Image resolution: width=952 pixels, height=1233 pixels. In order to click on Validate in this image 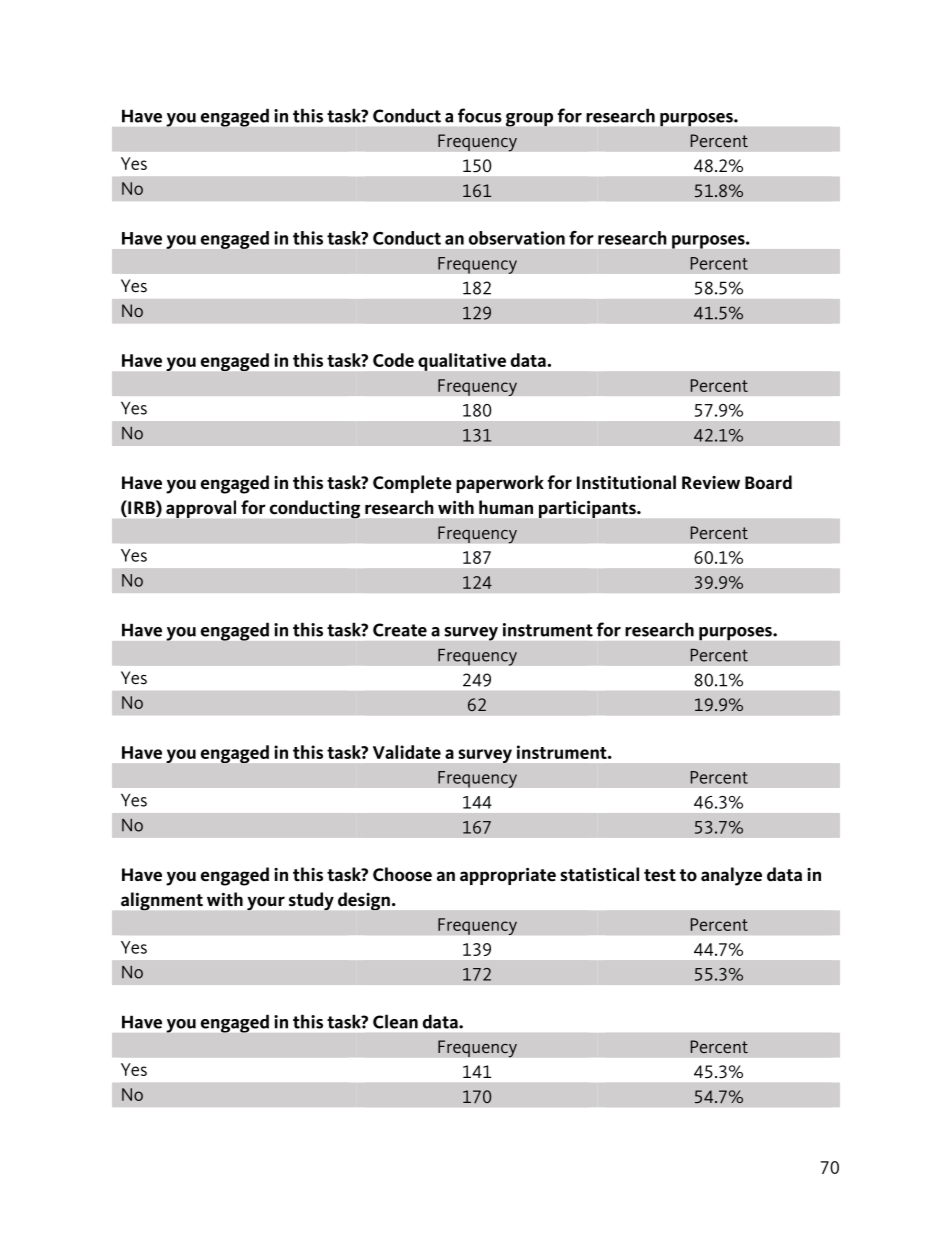, I will do `click(407, 752)`.
